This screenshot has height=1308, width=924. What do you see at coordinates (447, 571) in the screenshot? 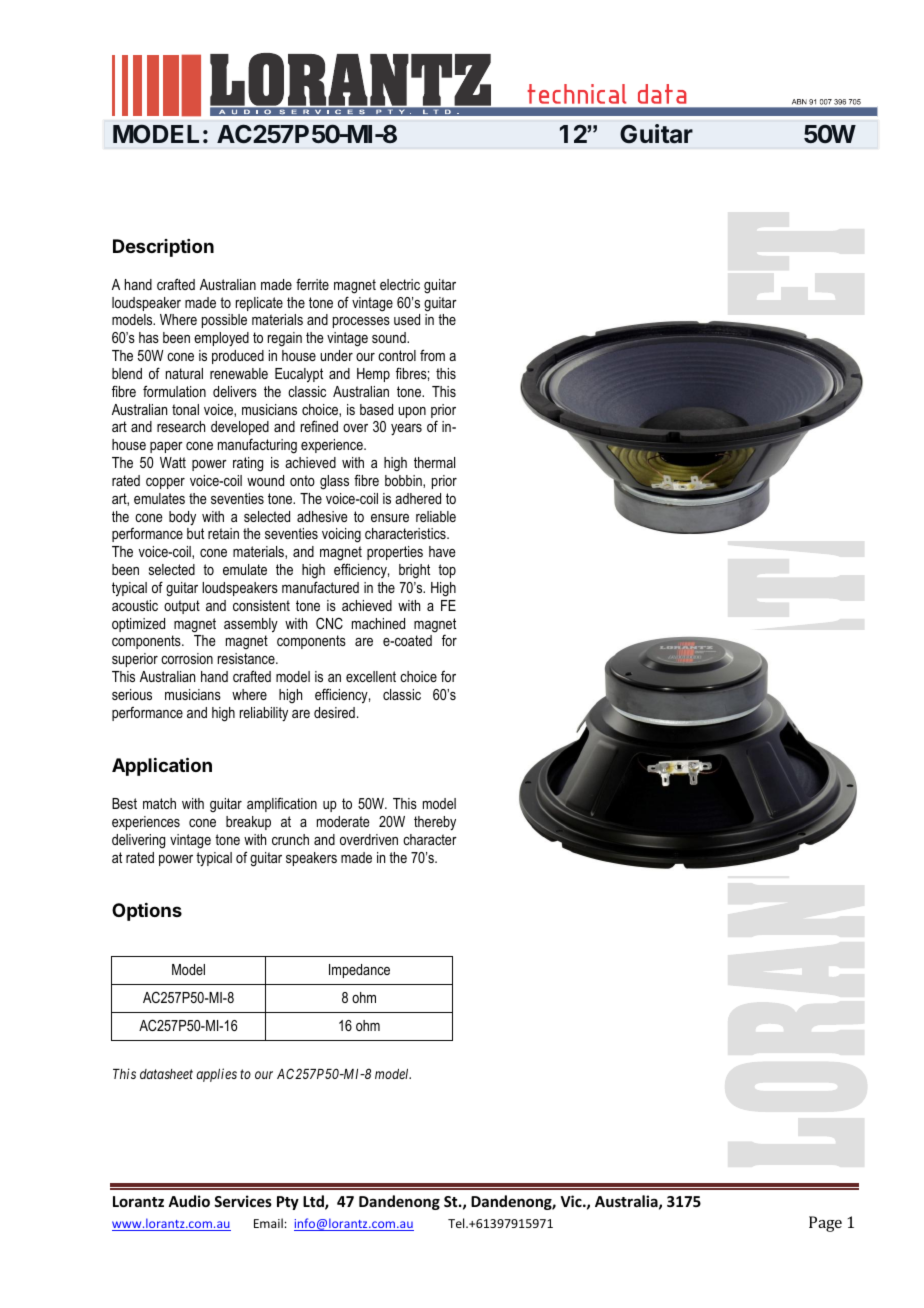
I see `top` at bounding box center [447, 571].
